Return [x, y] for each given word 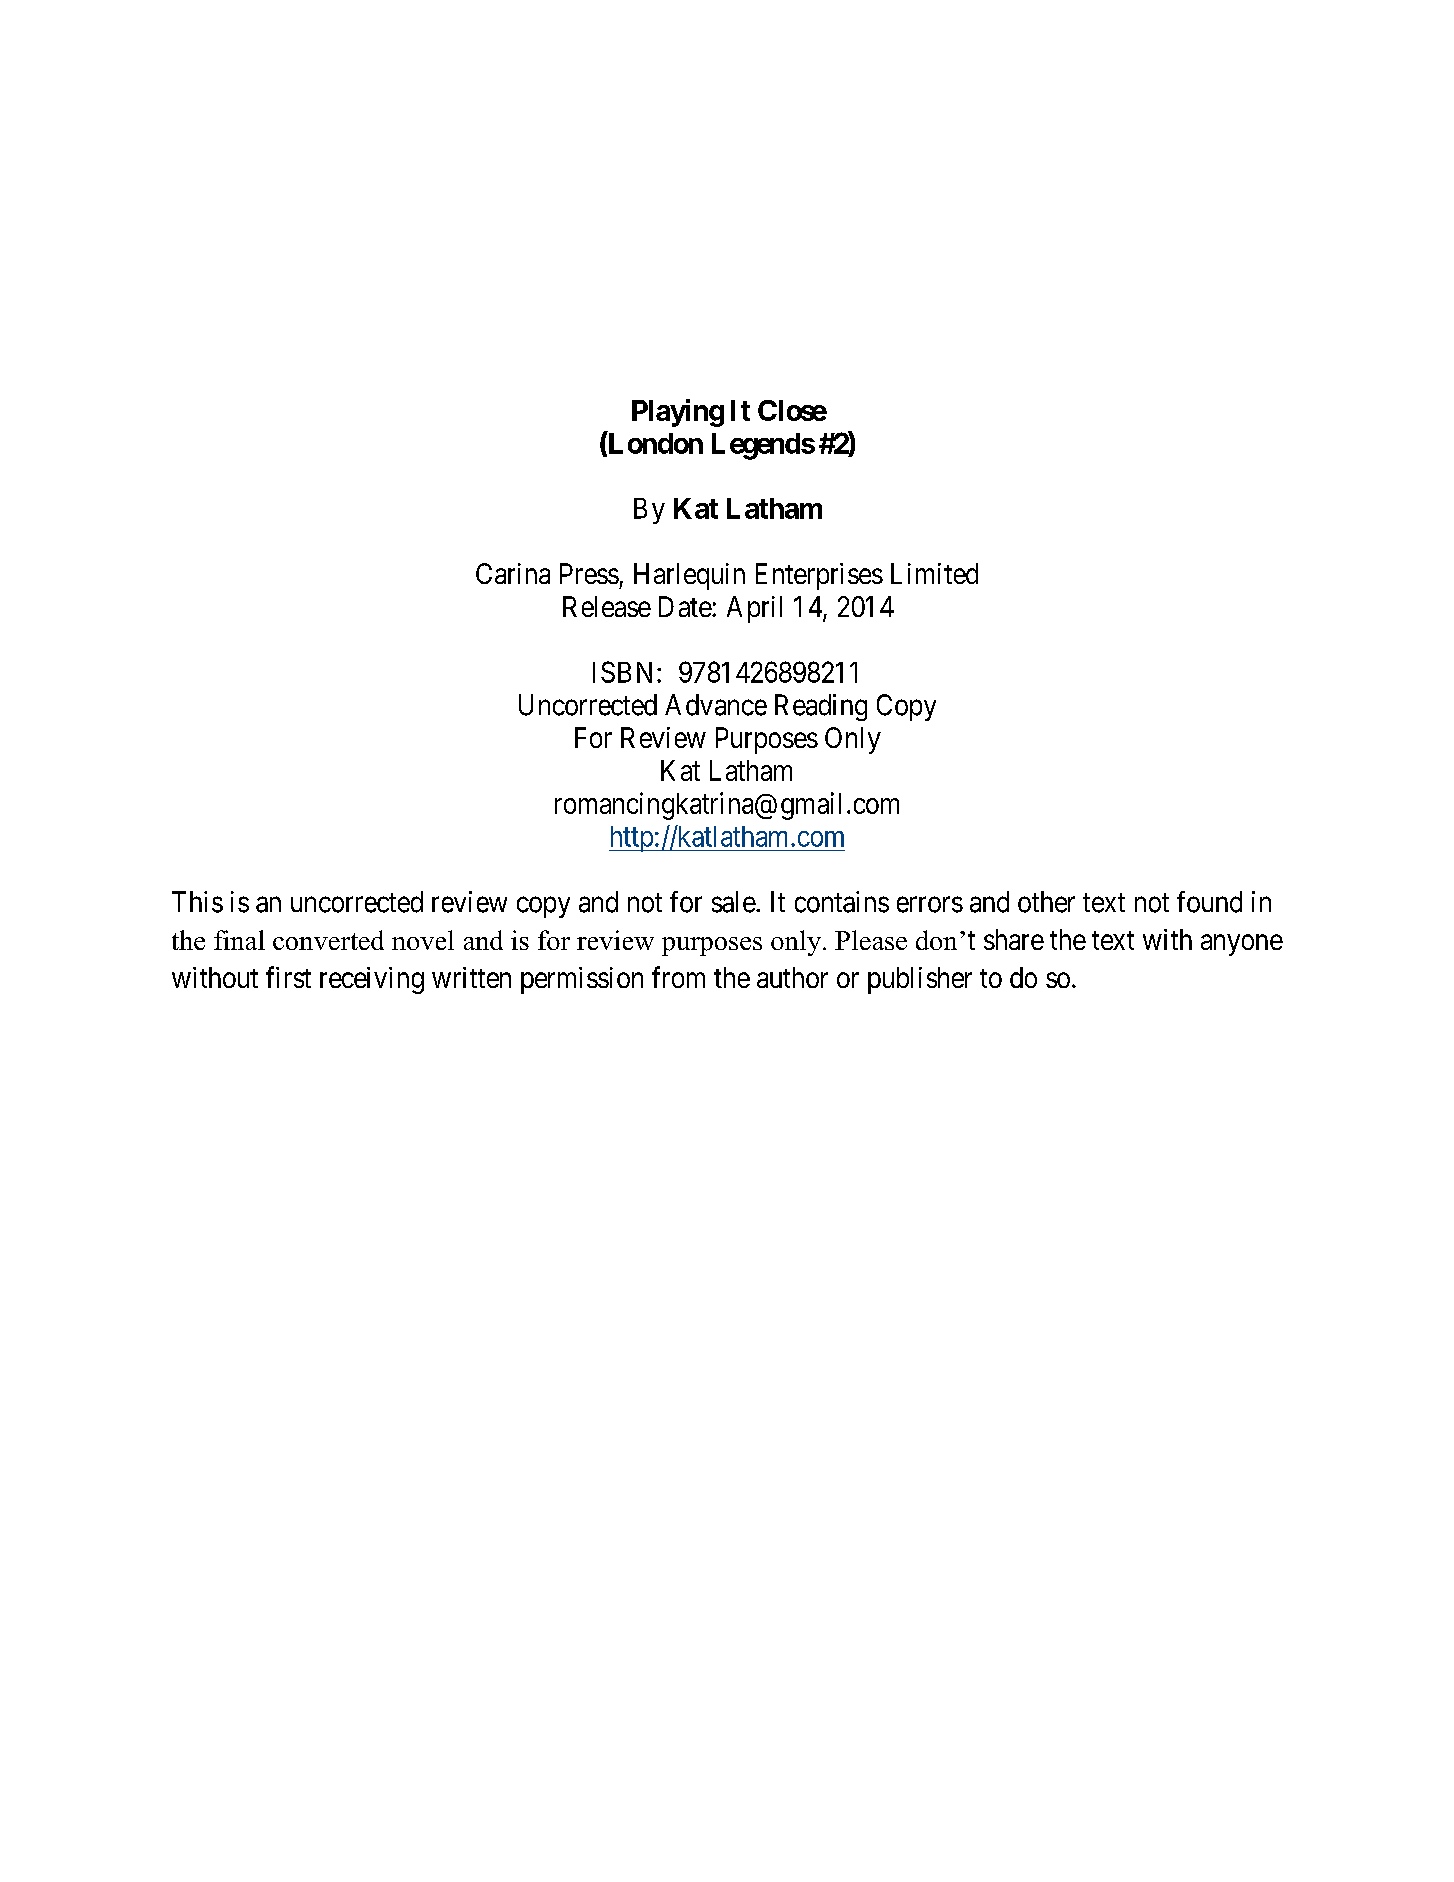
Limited [934, 573]
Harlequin [689, 576]
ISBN [625, 672]
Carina [513, 573]
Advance [716, 705]
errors [930, 905]
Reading [821, 707]
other [1046, 902]
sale [734, 902]
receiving [372, 980]
